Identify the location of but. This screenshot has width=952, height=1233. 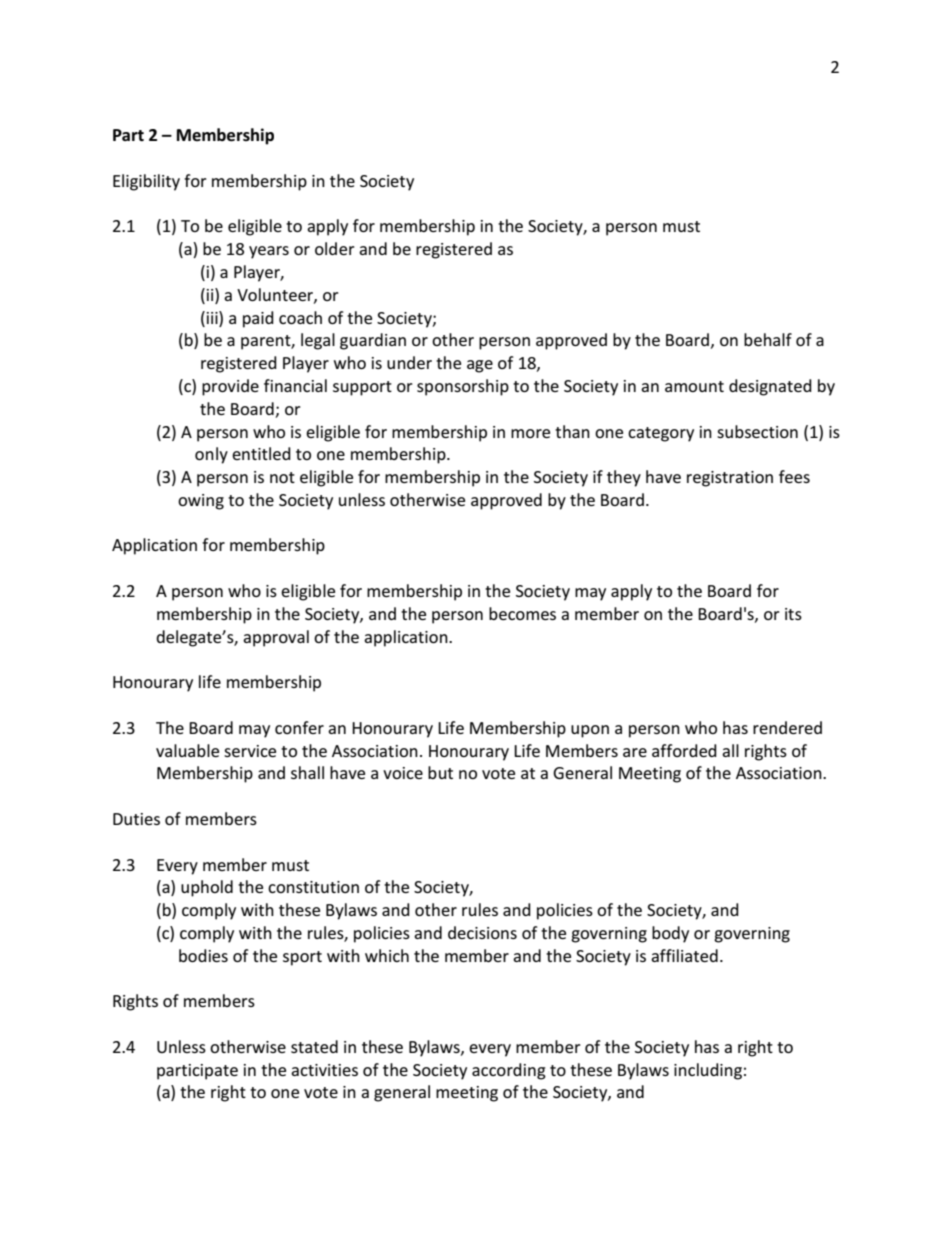
(440, 772).
